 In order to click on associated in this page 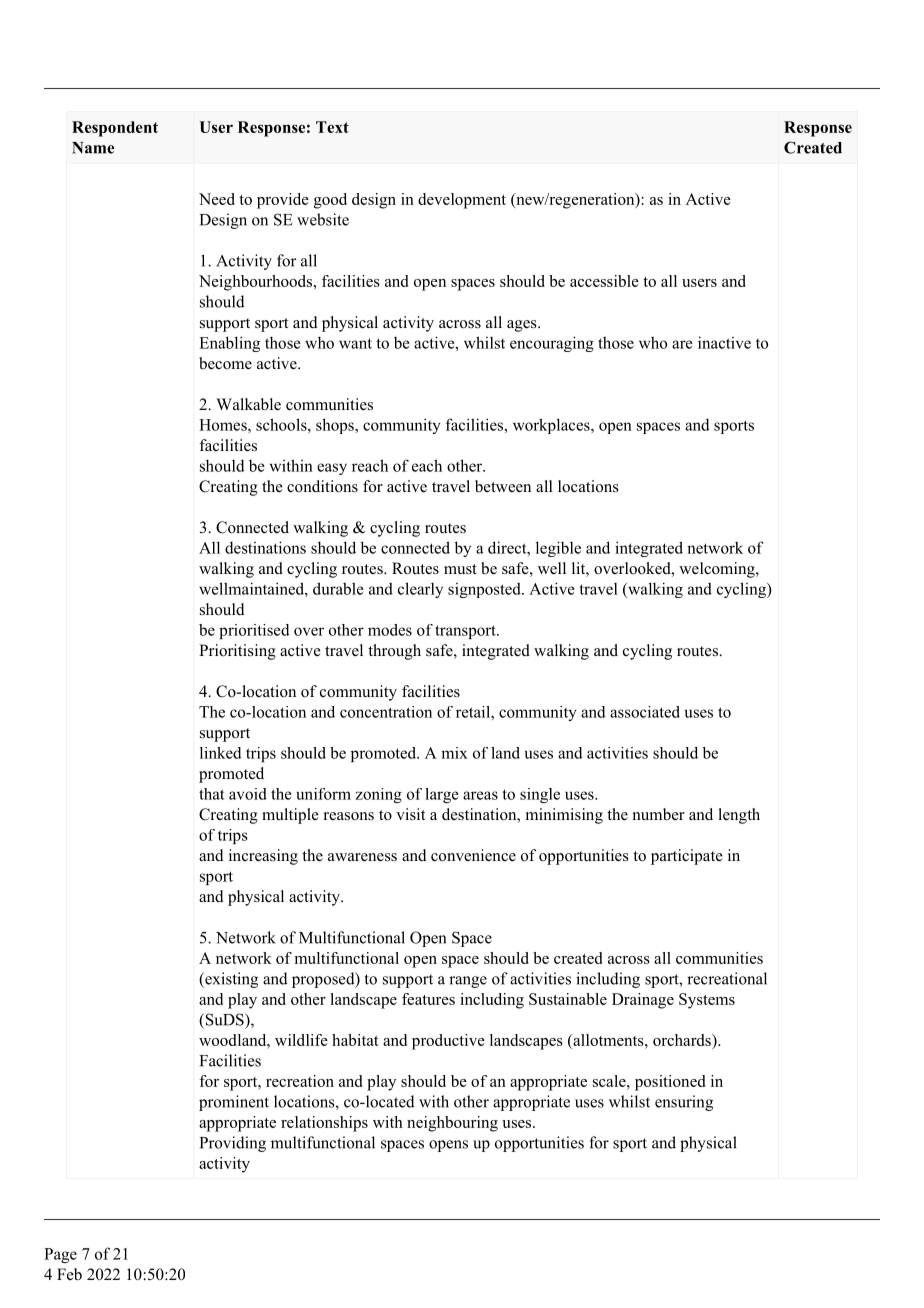, I will do `click(645, 712)`.
